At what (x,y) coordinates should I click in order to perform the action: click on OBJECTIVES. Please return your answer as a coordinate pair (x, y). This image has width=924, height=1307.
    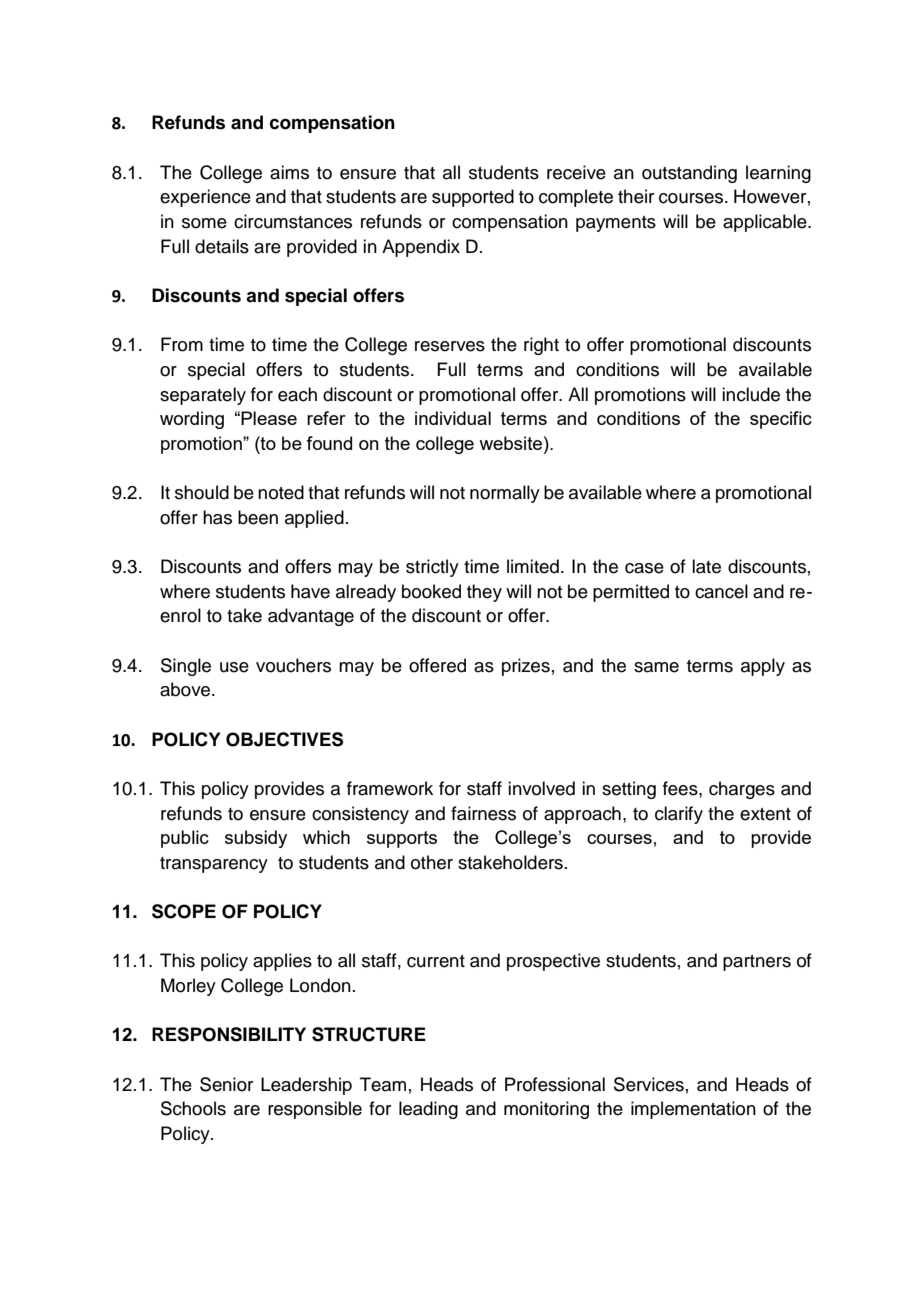
    Looking at the image, I should click on (284, 739).
